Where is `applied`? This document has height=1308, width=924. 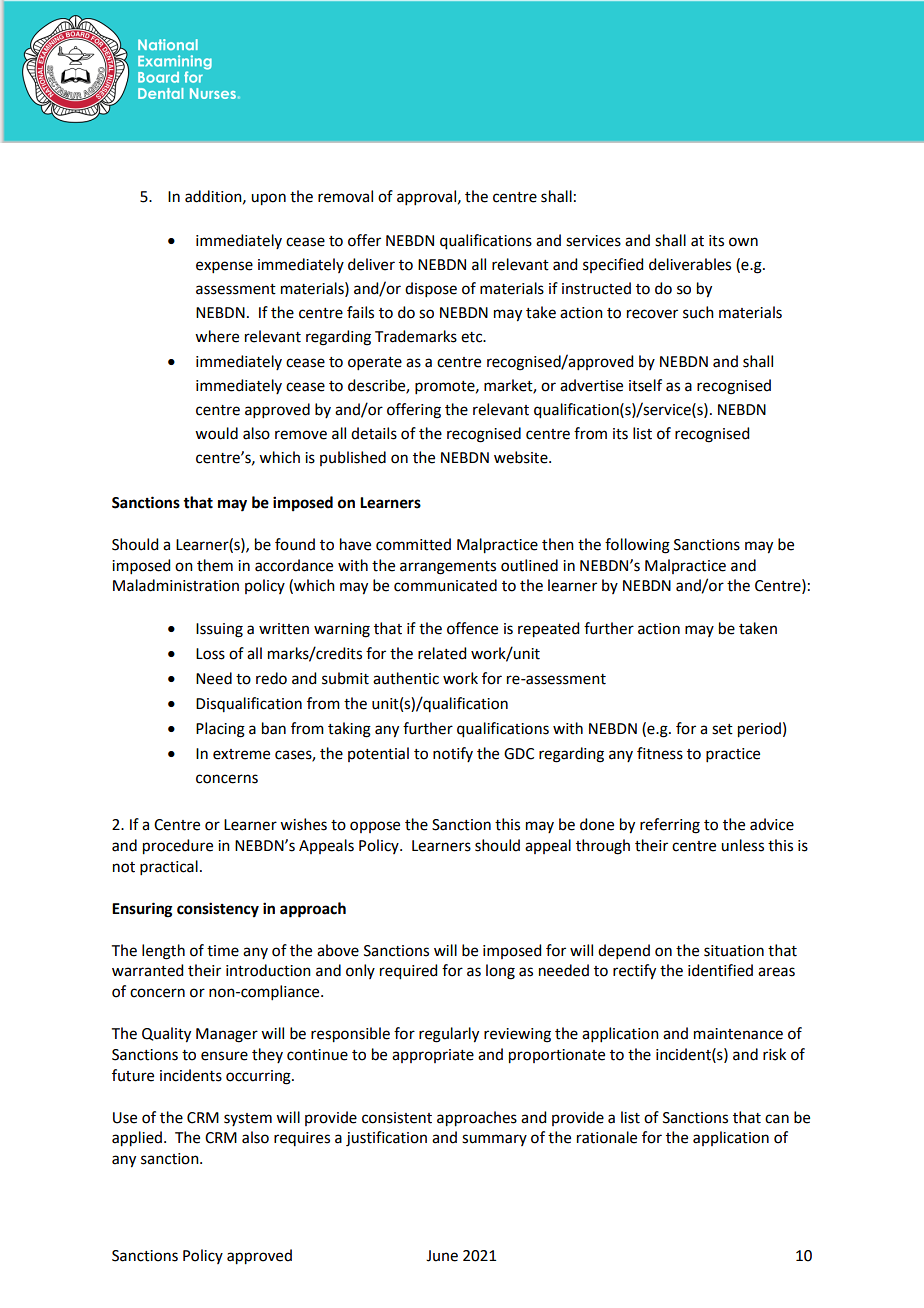 applied is located at coordinates (137, 1139).
